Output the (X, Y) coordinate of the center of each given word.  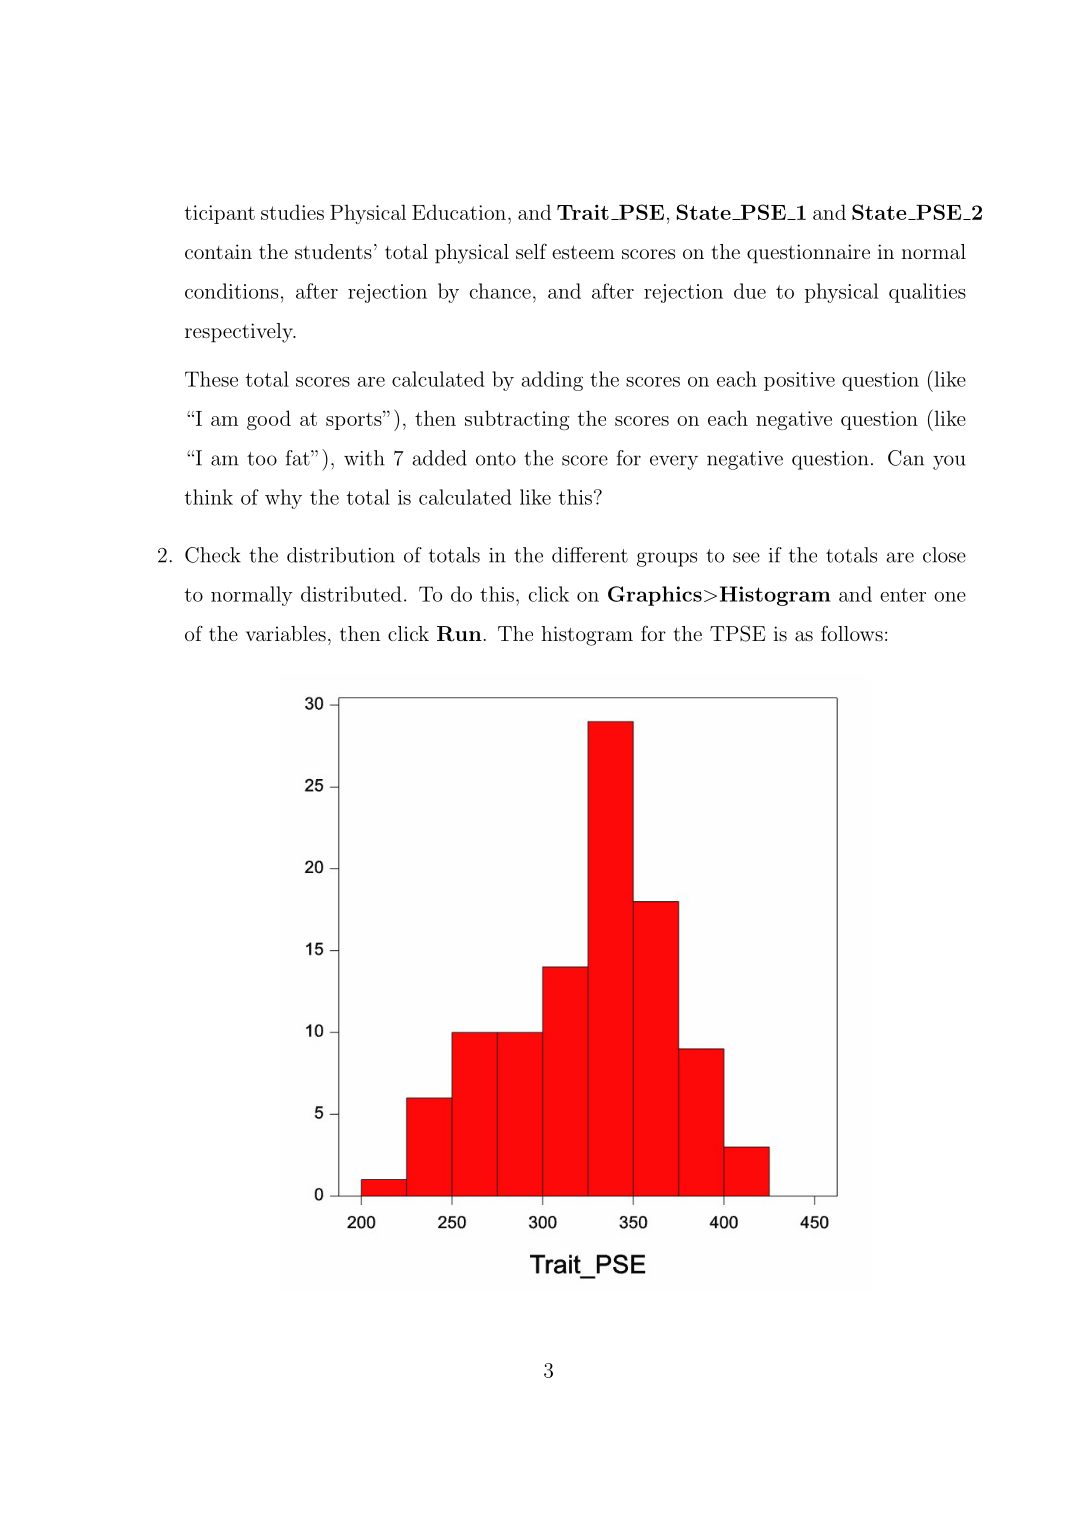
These (211, 379)
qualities (927, 293)
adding (552, 381)
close (944, 555)
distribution (341, 555)
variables (286, 633)
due (750, 291)
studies (292, 212)
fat (299, 458)
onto (496, 459)
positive (799, 381)
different (590, 555)
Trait (583, 212)
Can (906, 458)
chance (500, 291)
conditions (231, 291)
